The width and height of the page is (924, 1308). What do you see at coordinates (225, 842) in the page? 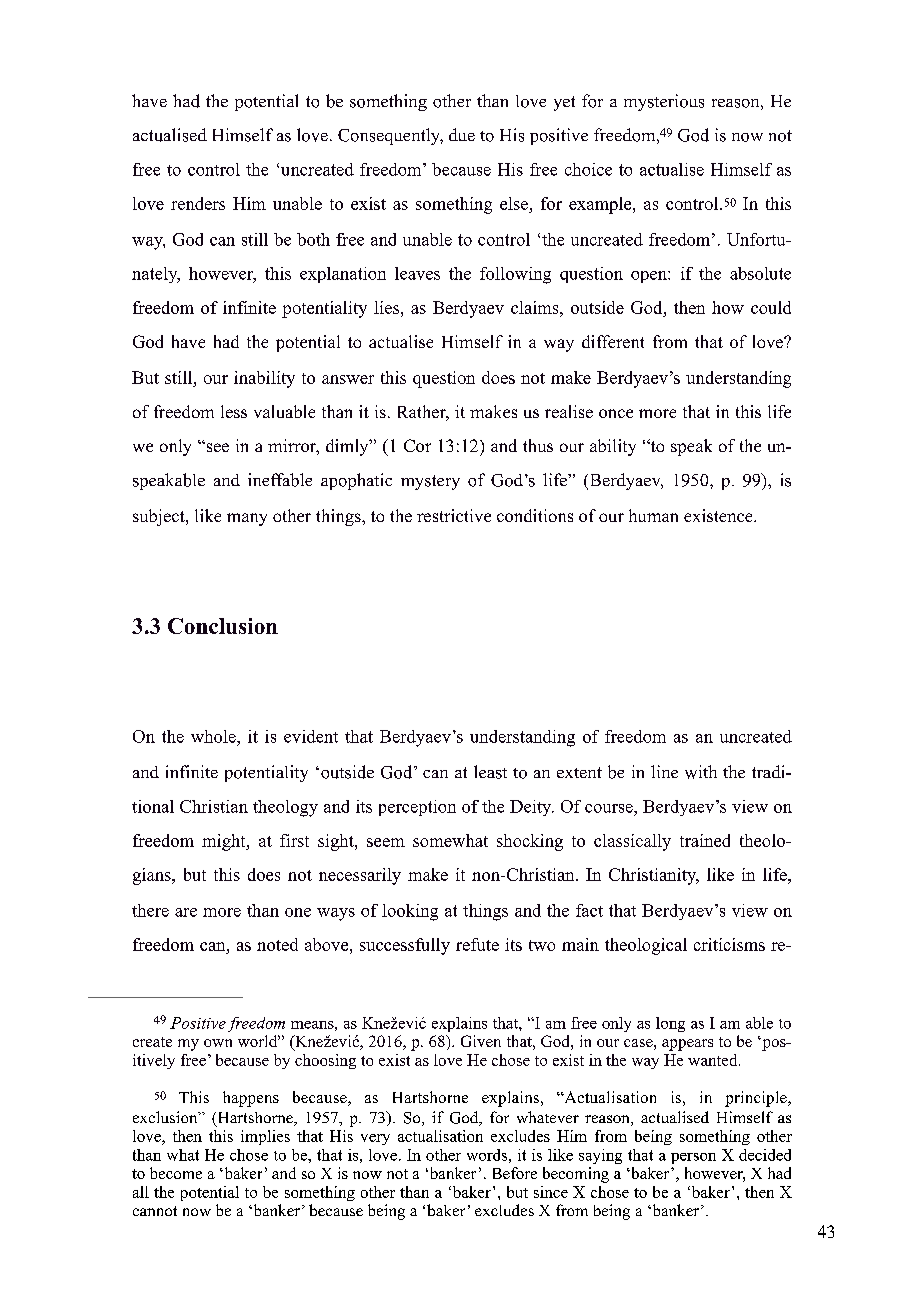
I see `might` at bounding box center [225, 842].
